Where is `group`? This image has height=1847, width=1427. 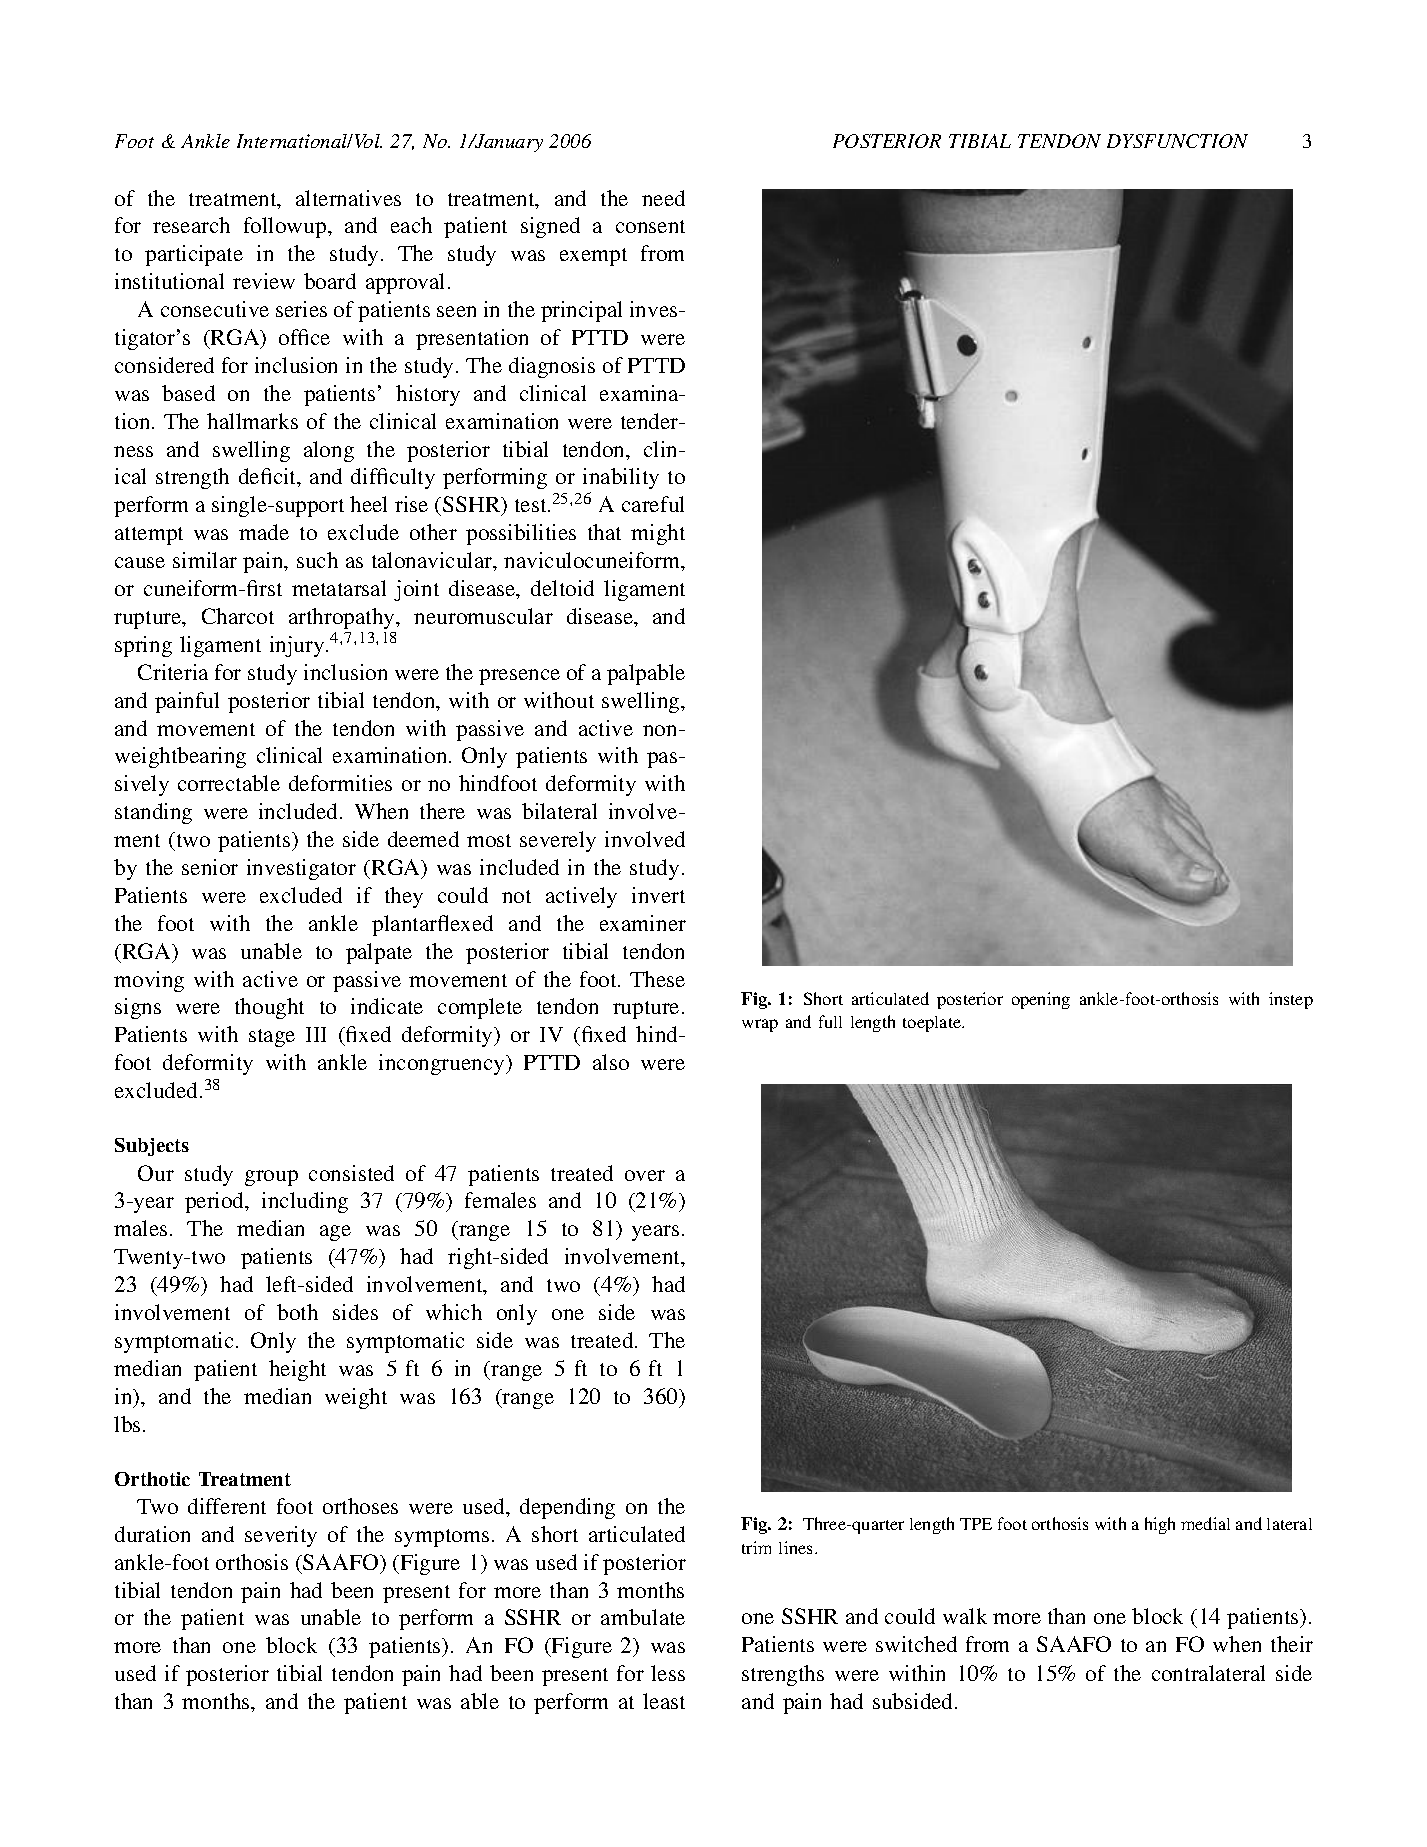
group is located at coordinates (271, 1178).
